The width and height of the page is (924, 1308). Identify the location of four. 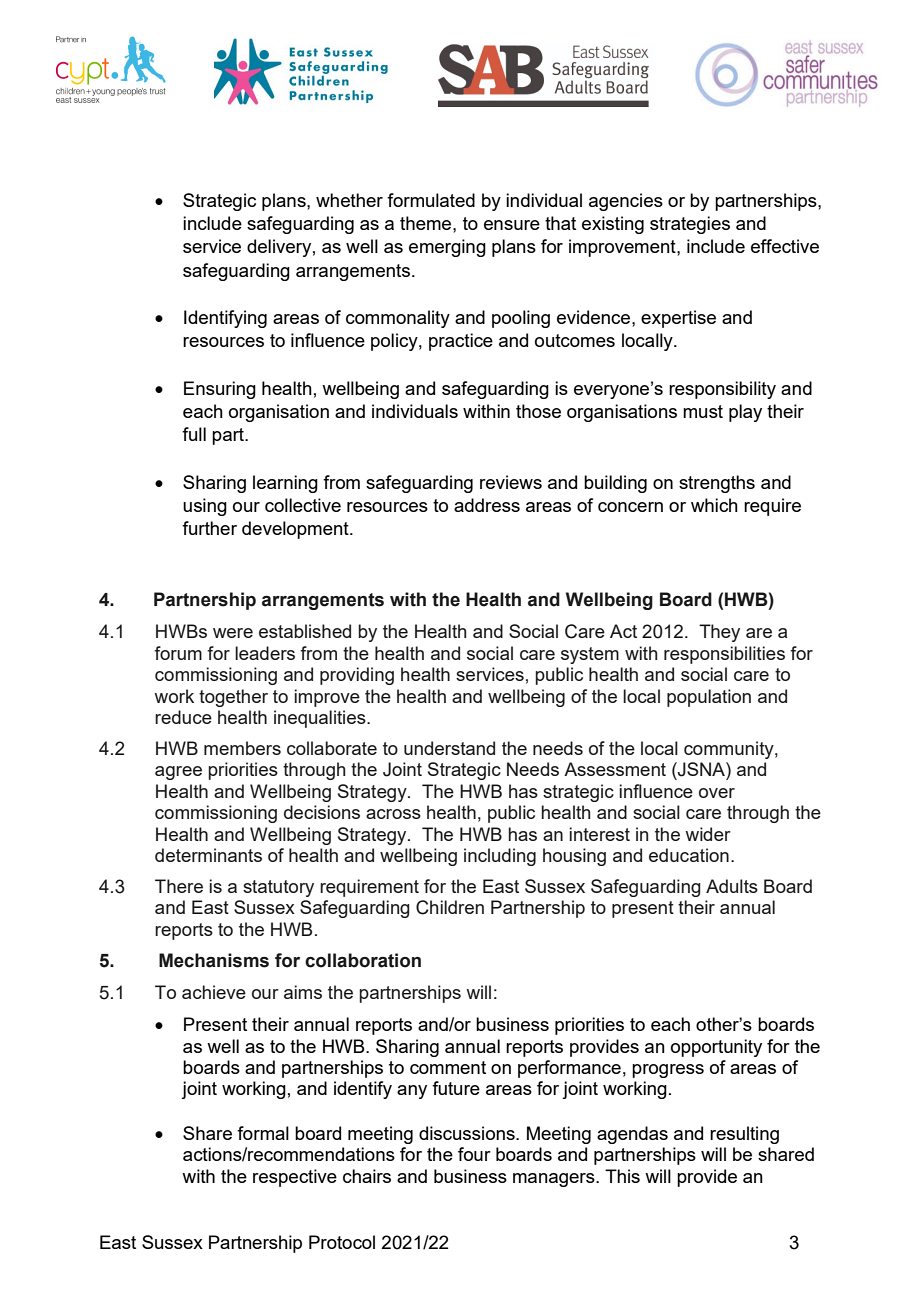
(474, 1154).
